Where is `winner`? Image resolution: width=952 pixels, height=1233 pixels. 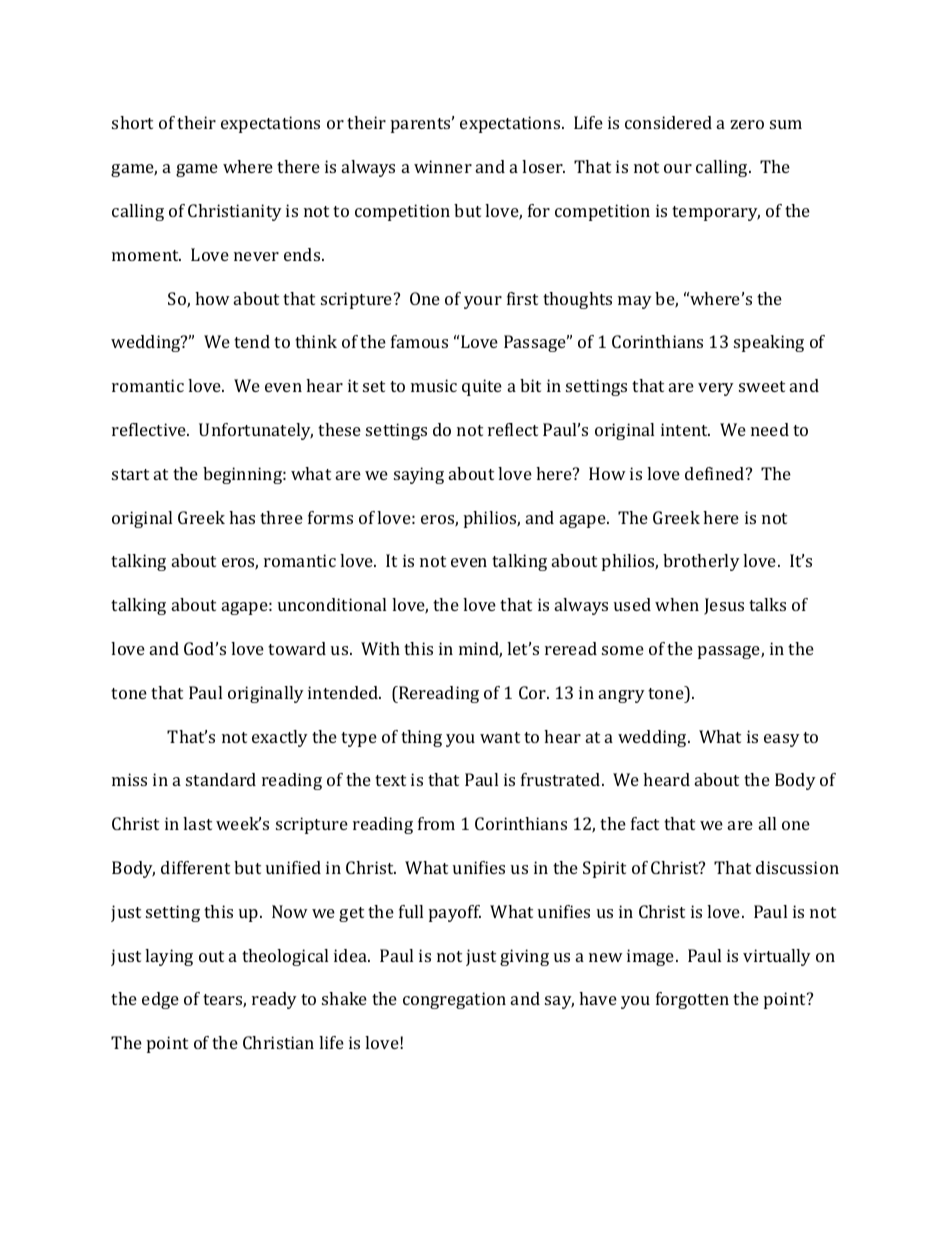 winner is located at coordinates (443, 166).
